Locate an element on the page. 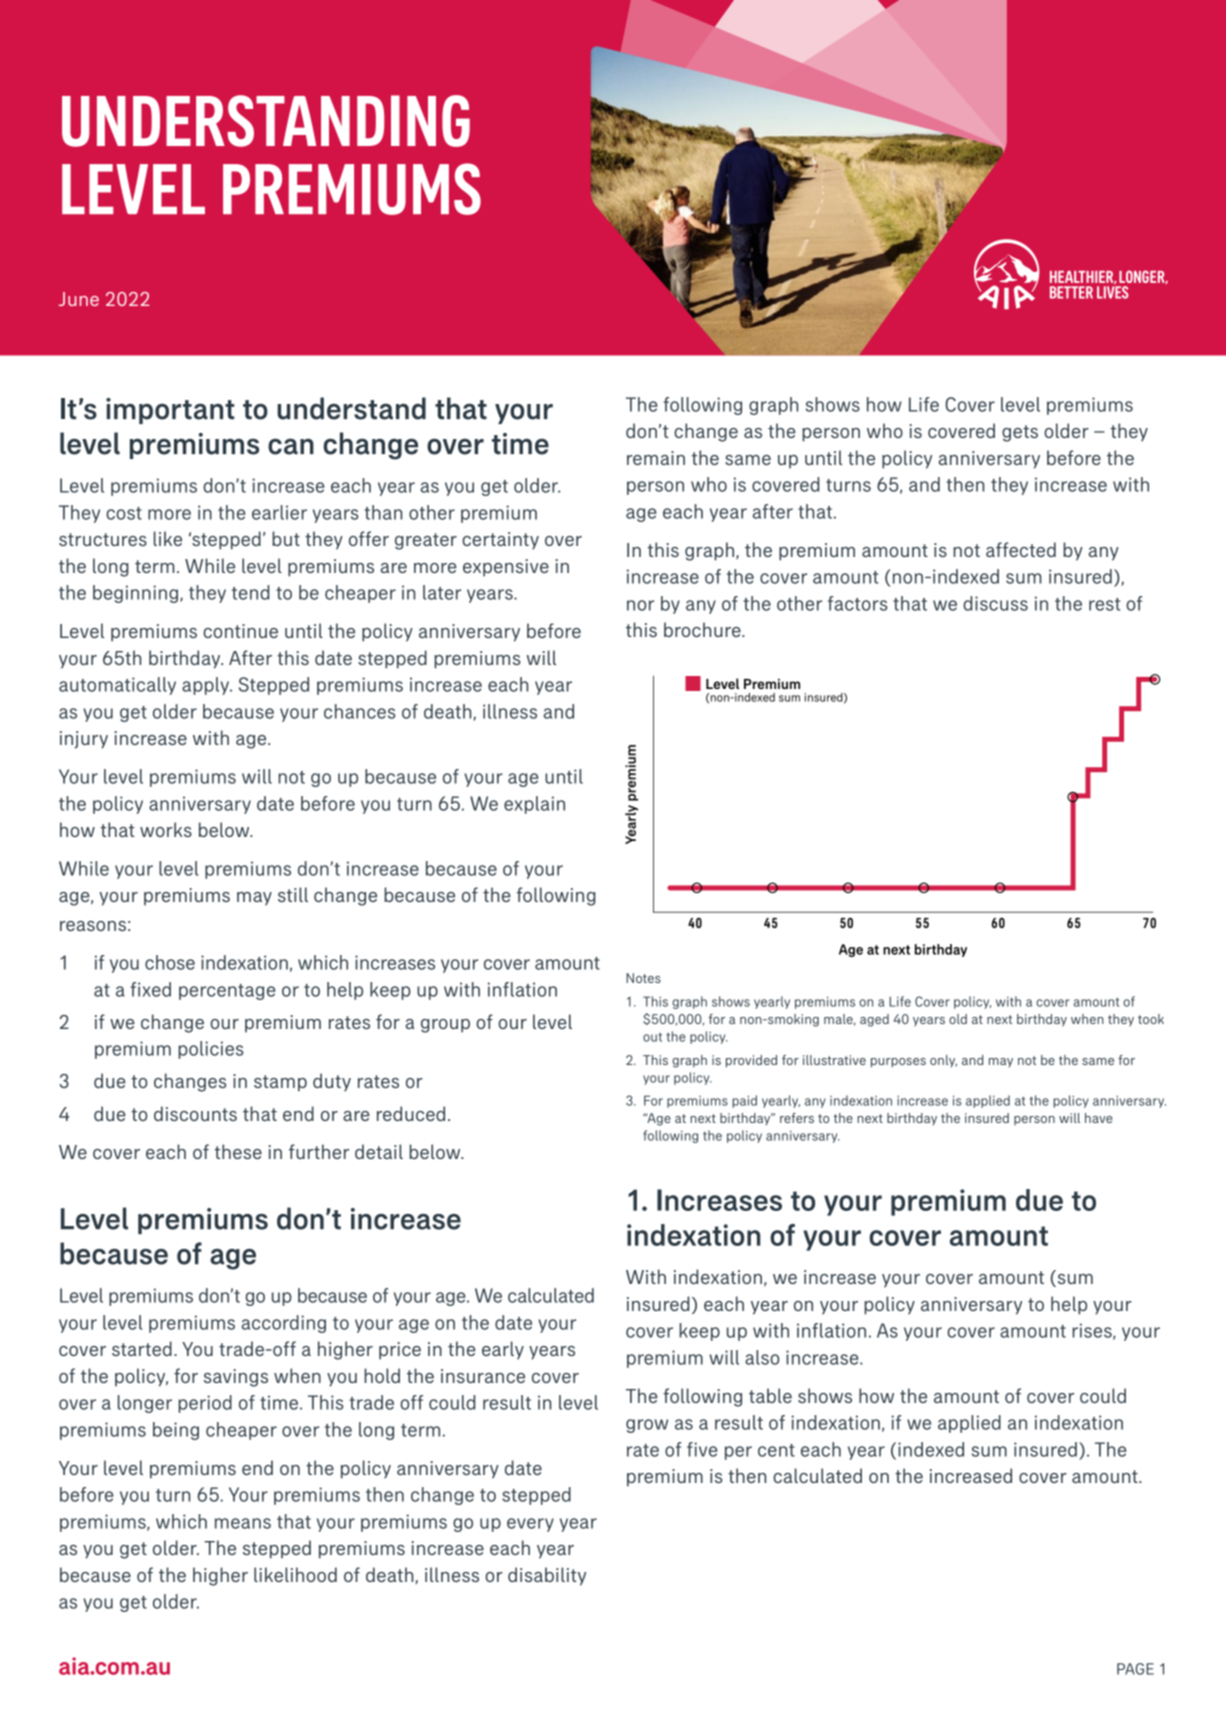 The width and height of the document is (1226, 1733). Notes is located at coordinates (643, 978).
